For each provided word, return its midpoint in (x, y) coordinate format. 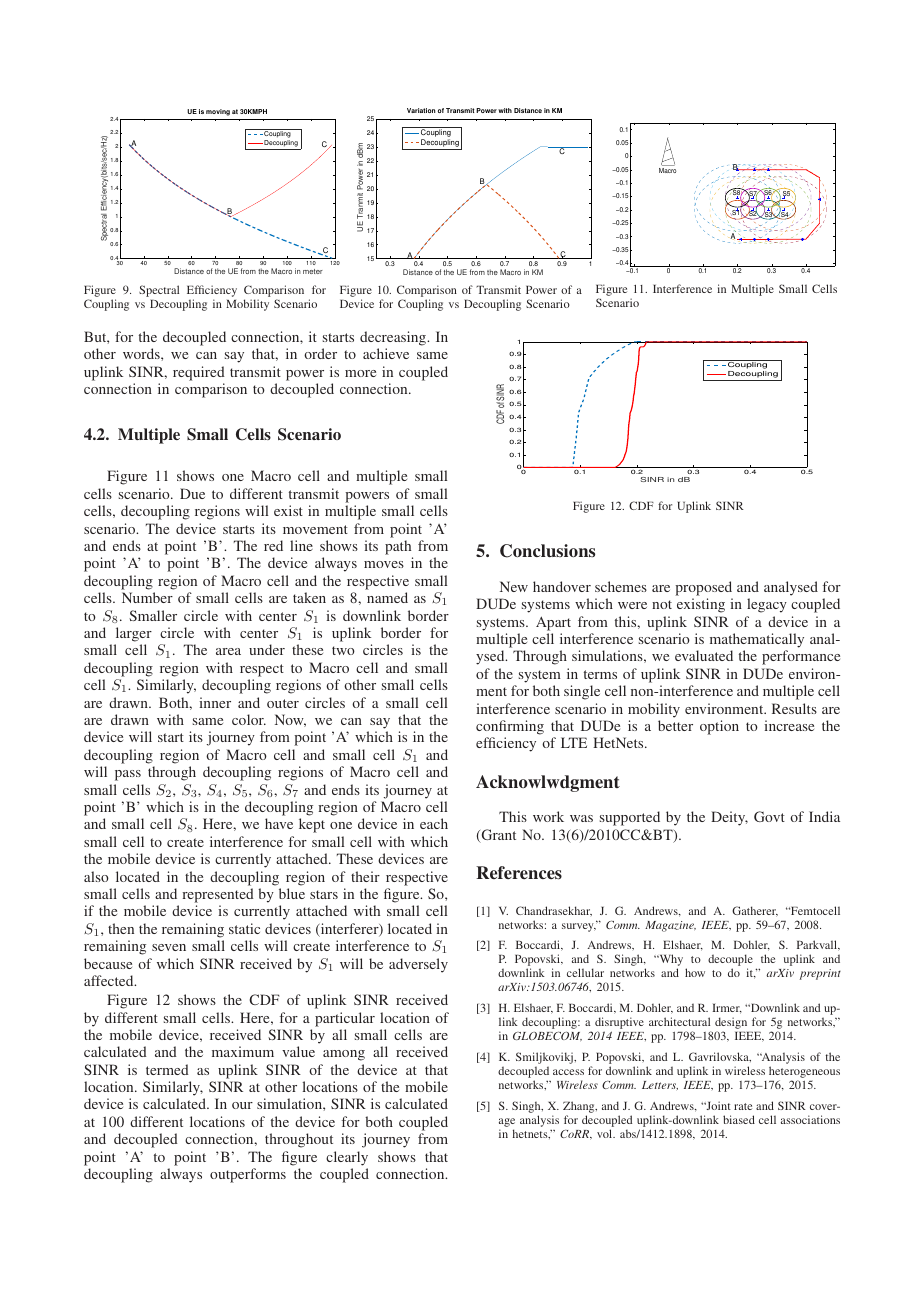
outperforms (248, 1175)
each (434, 823)
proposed (703, 588)
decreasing (394, 338)
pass (128, 775)
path (398, 547)
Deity (729, 818)
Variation (421, 110)
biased (739, 1119)
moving (218, 112)
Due (192, 493)
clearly (347, 1158)
